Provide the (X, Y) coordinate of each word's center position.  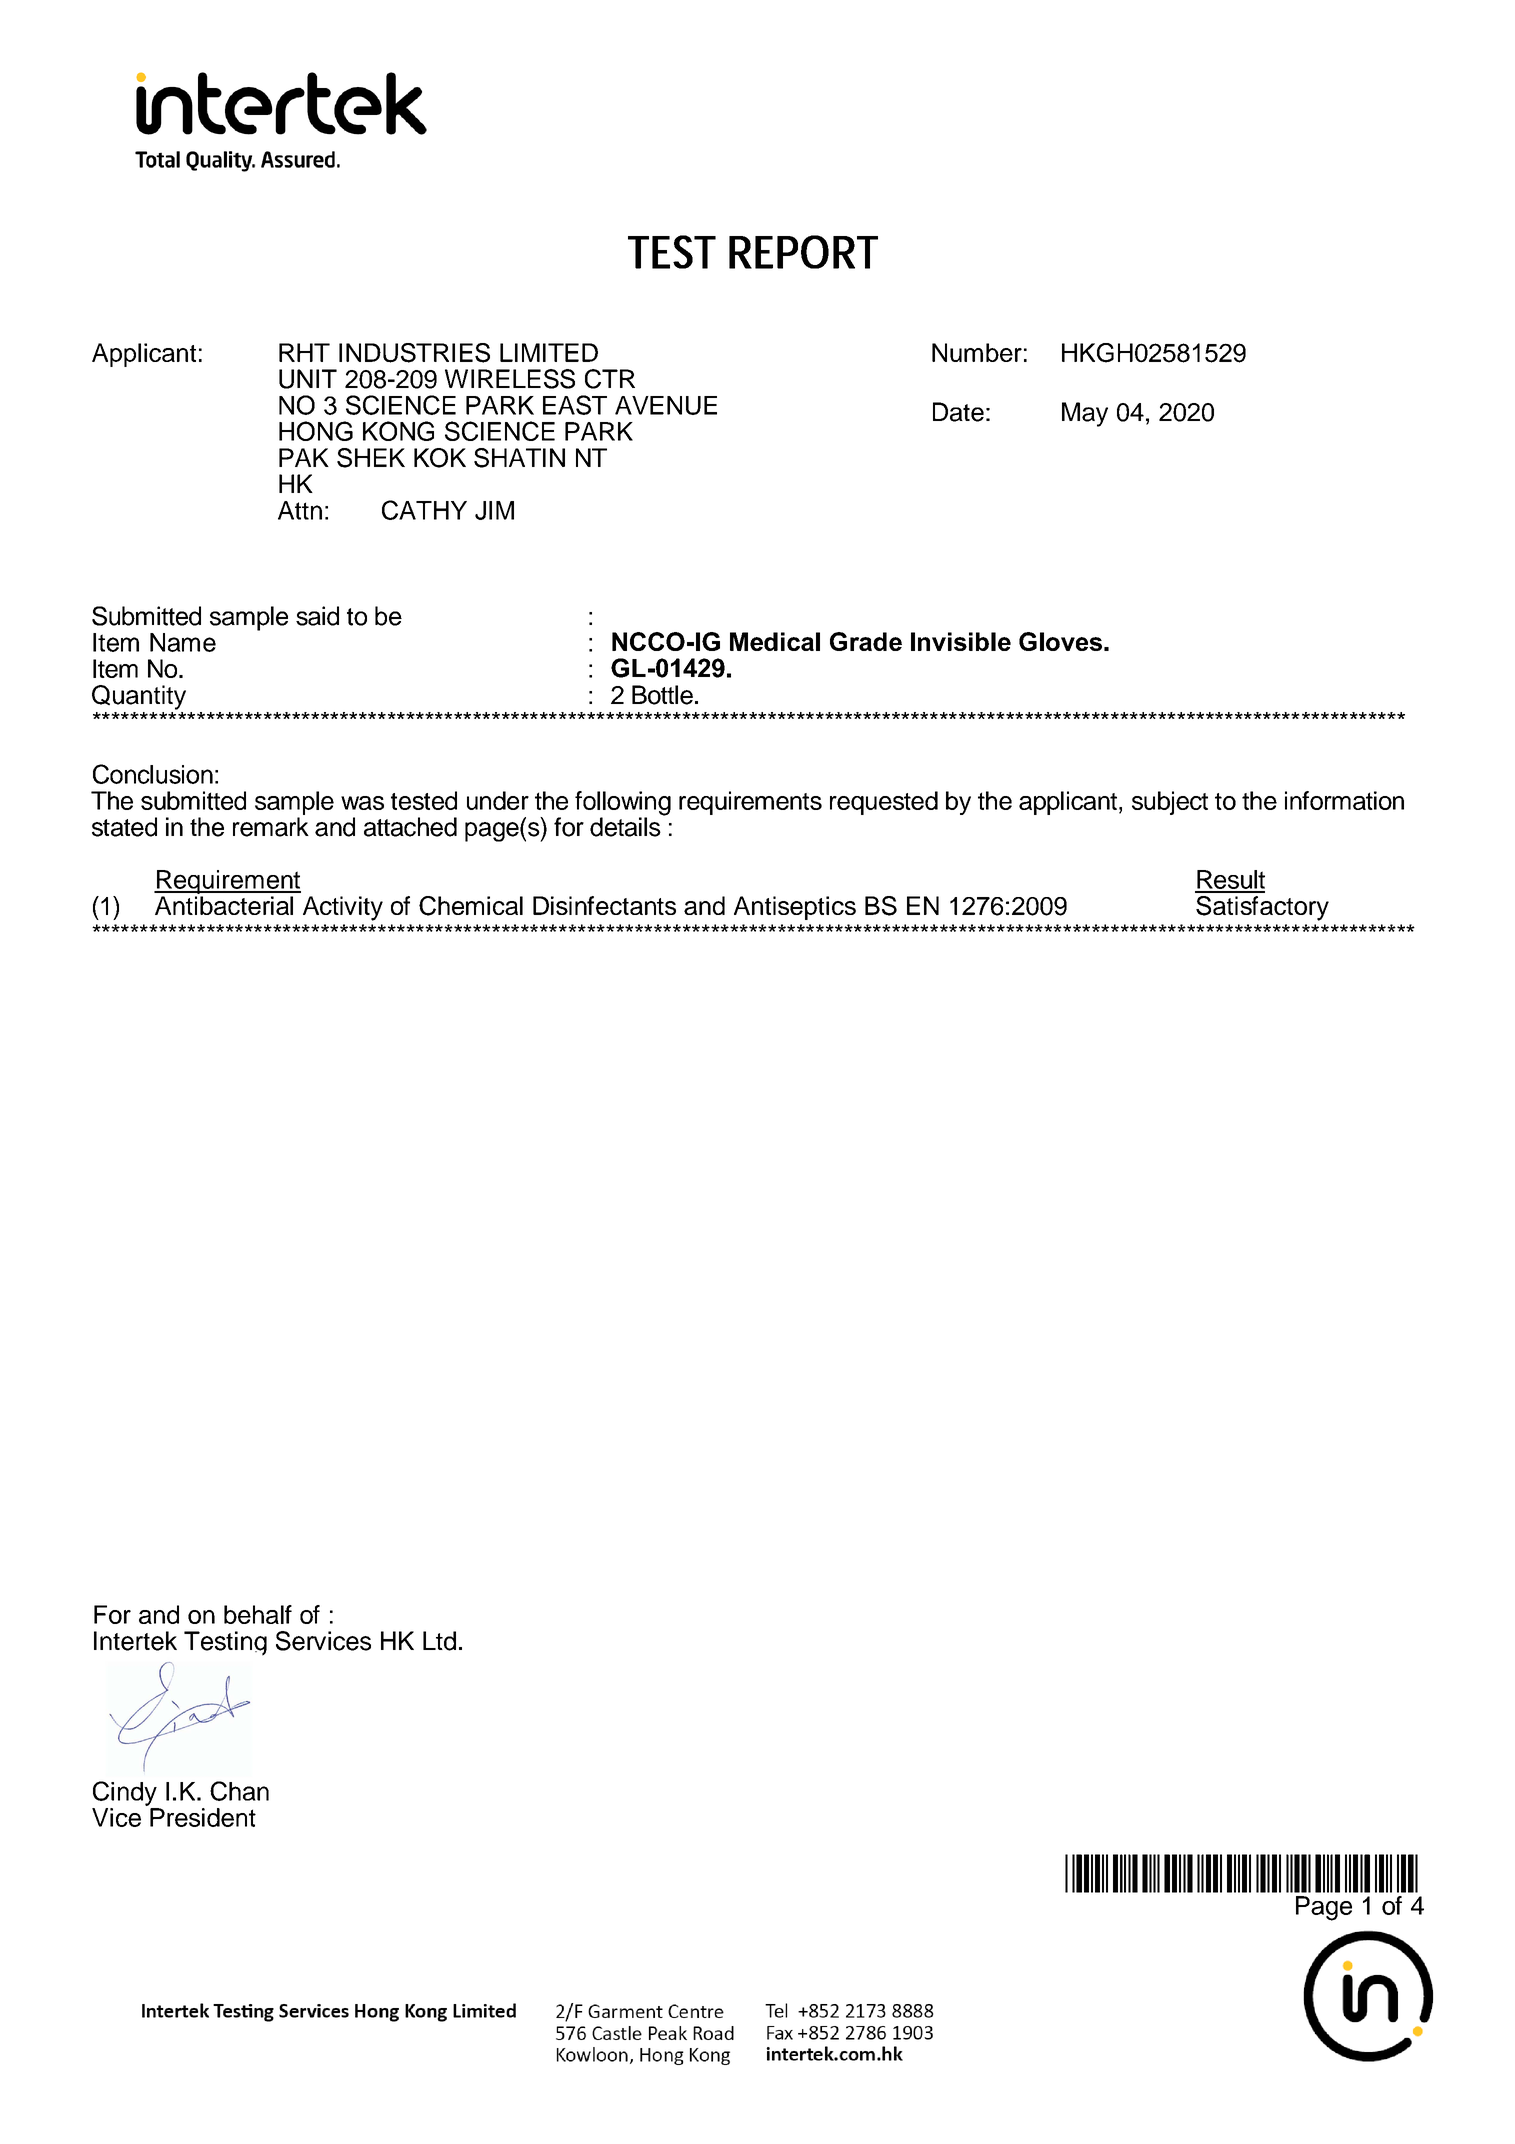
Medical (775, 641)
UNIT (308, 379)
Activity (343, 908)
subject (1170, 803)
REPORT (803, 252)
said (317, 616)
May (1085, 414)
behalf (258, 1614)
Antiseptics (795, 908)
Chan (239, 1791)
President (203, 1817)
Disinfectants (604, 905)
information (1344, 800)
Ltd (439, 1641)
